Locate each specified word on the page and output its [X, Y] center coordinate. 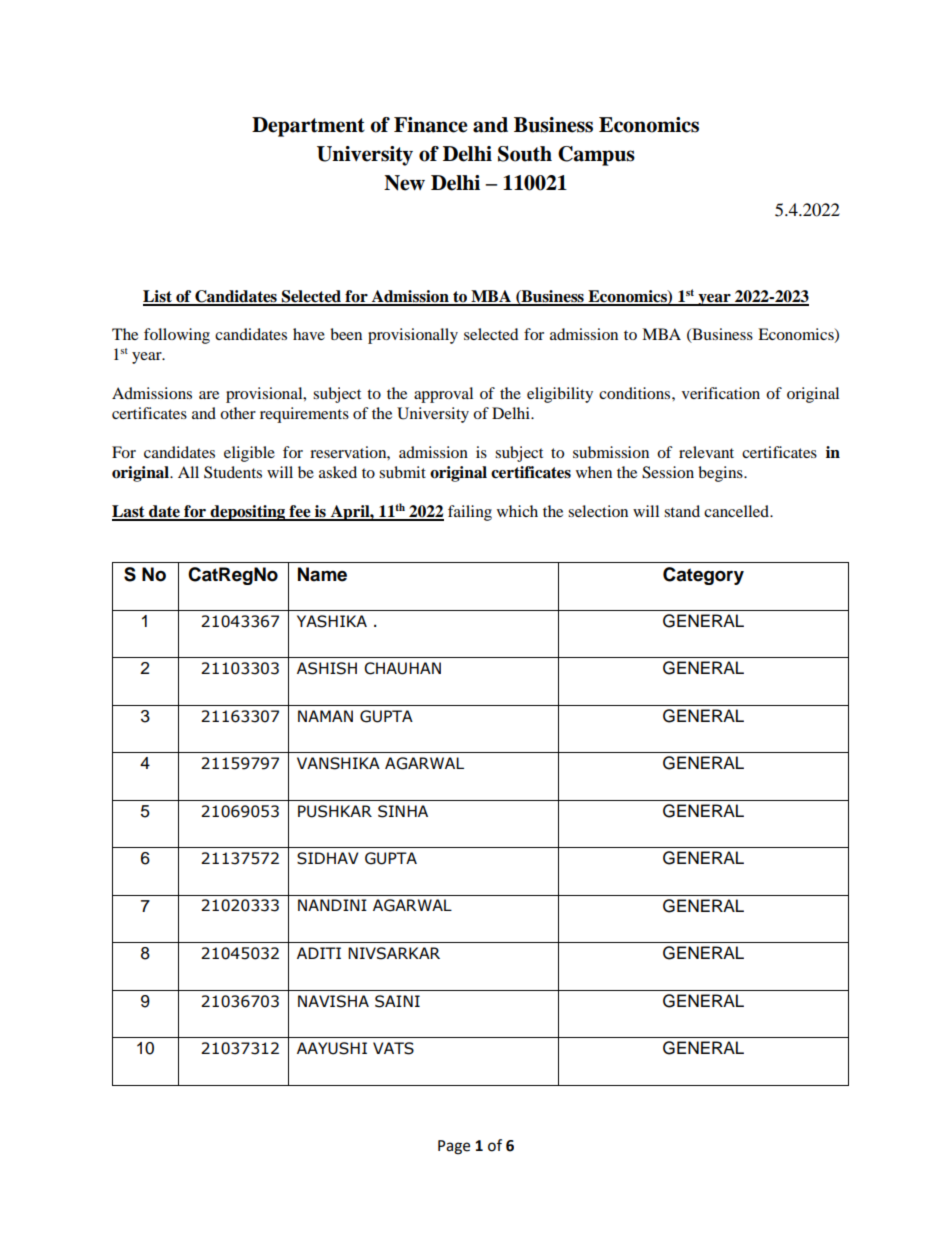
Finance [431, 125]
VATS [393, 1048]
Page [454, 1147]
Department [308, 127]
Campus [596, 156]
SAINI [397, 1001]
